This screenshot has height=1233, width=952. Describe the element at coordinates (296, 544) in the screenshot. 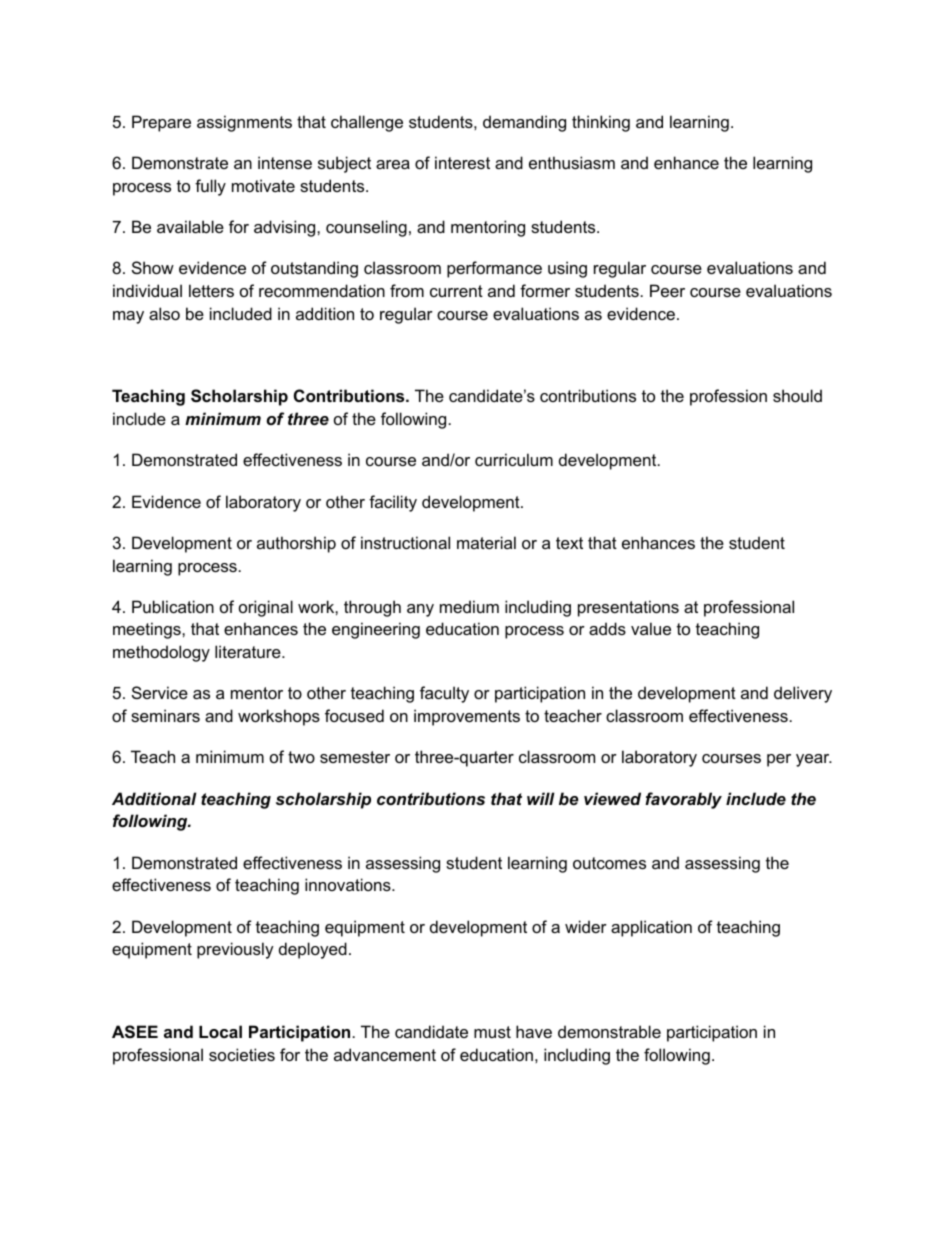

I see `authorship` at that location.
